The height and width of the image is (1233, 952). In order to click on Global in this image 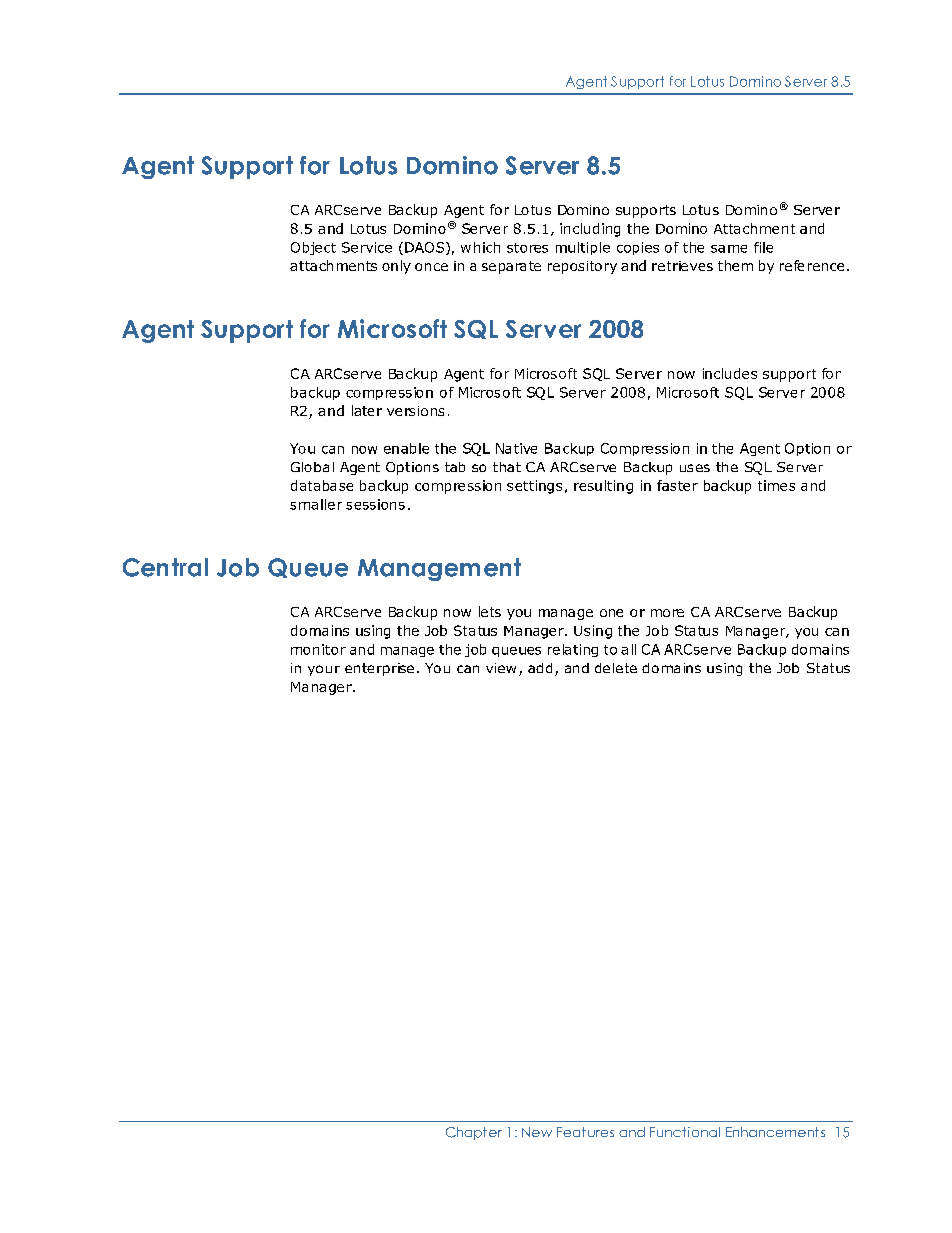, I will do `click(312, 467)`.
